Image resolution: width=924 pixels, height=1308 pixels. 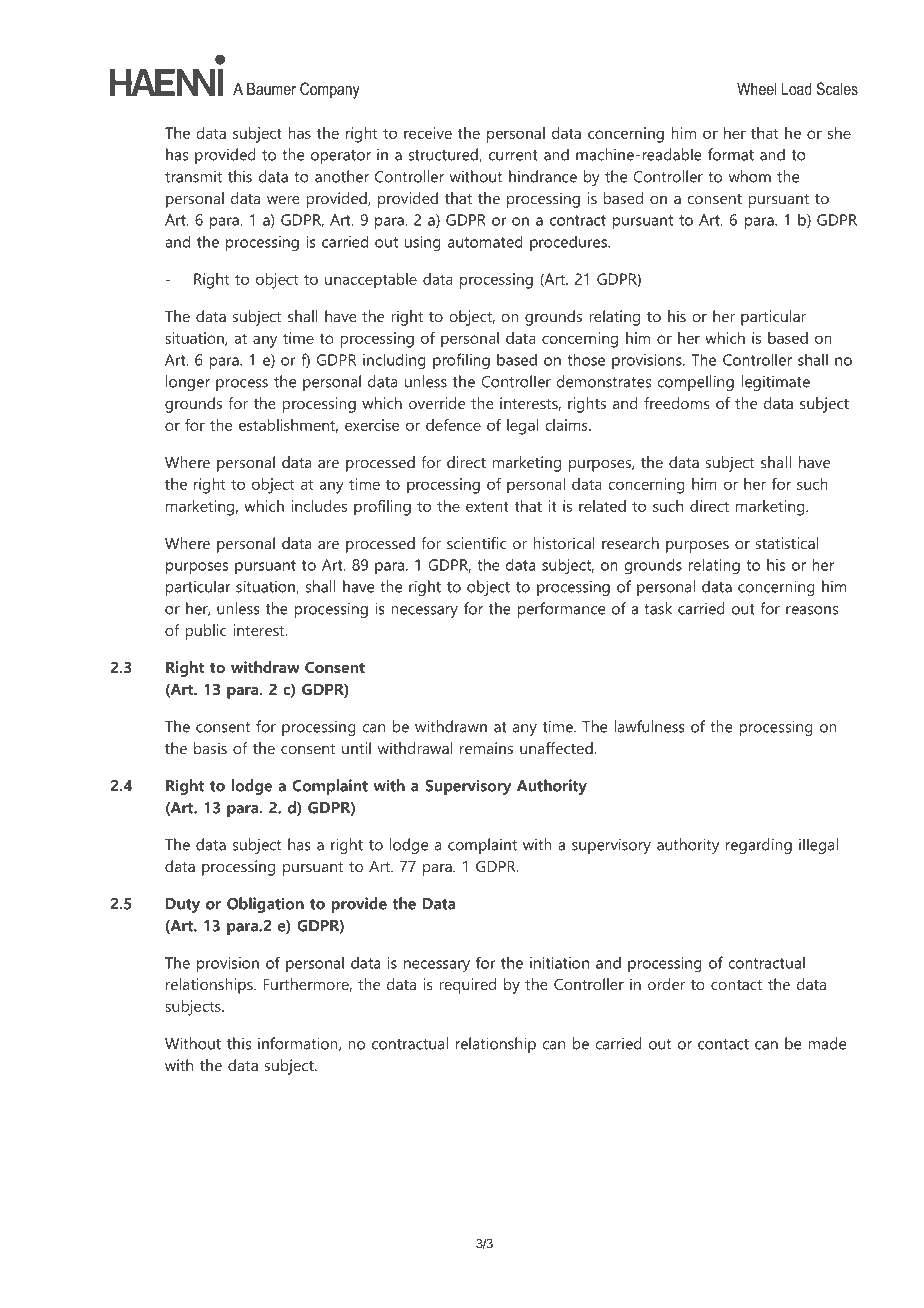 What do you see at coordinates (330, 90) in the document?
I see `Company` at bounding box center [330, 90].
